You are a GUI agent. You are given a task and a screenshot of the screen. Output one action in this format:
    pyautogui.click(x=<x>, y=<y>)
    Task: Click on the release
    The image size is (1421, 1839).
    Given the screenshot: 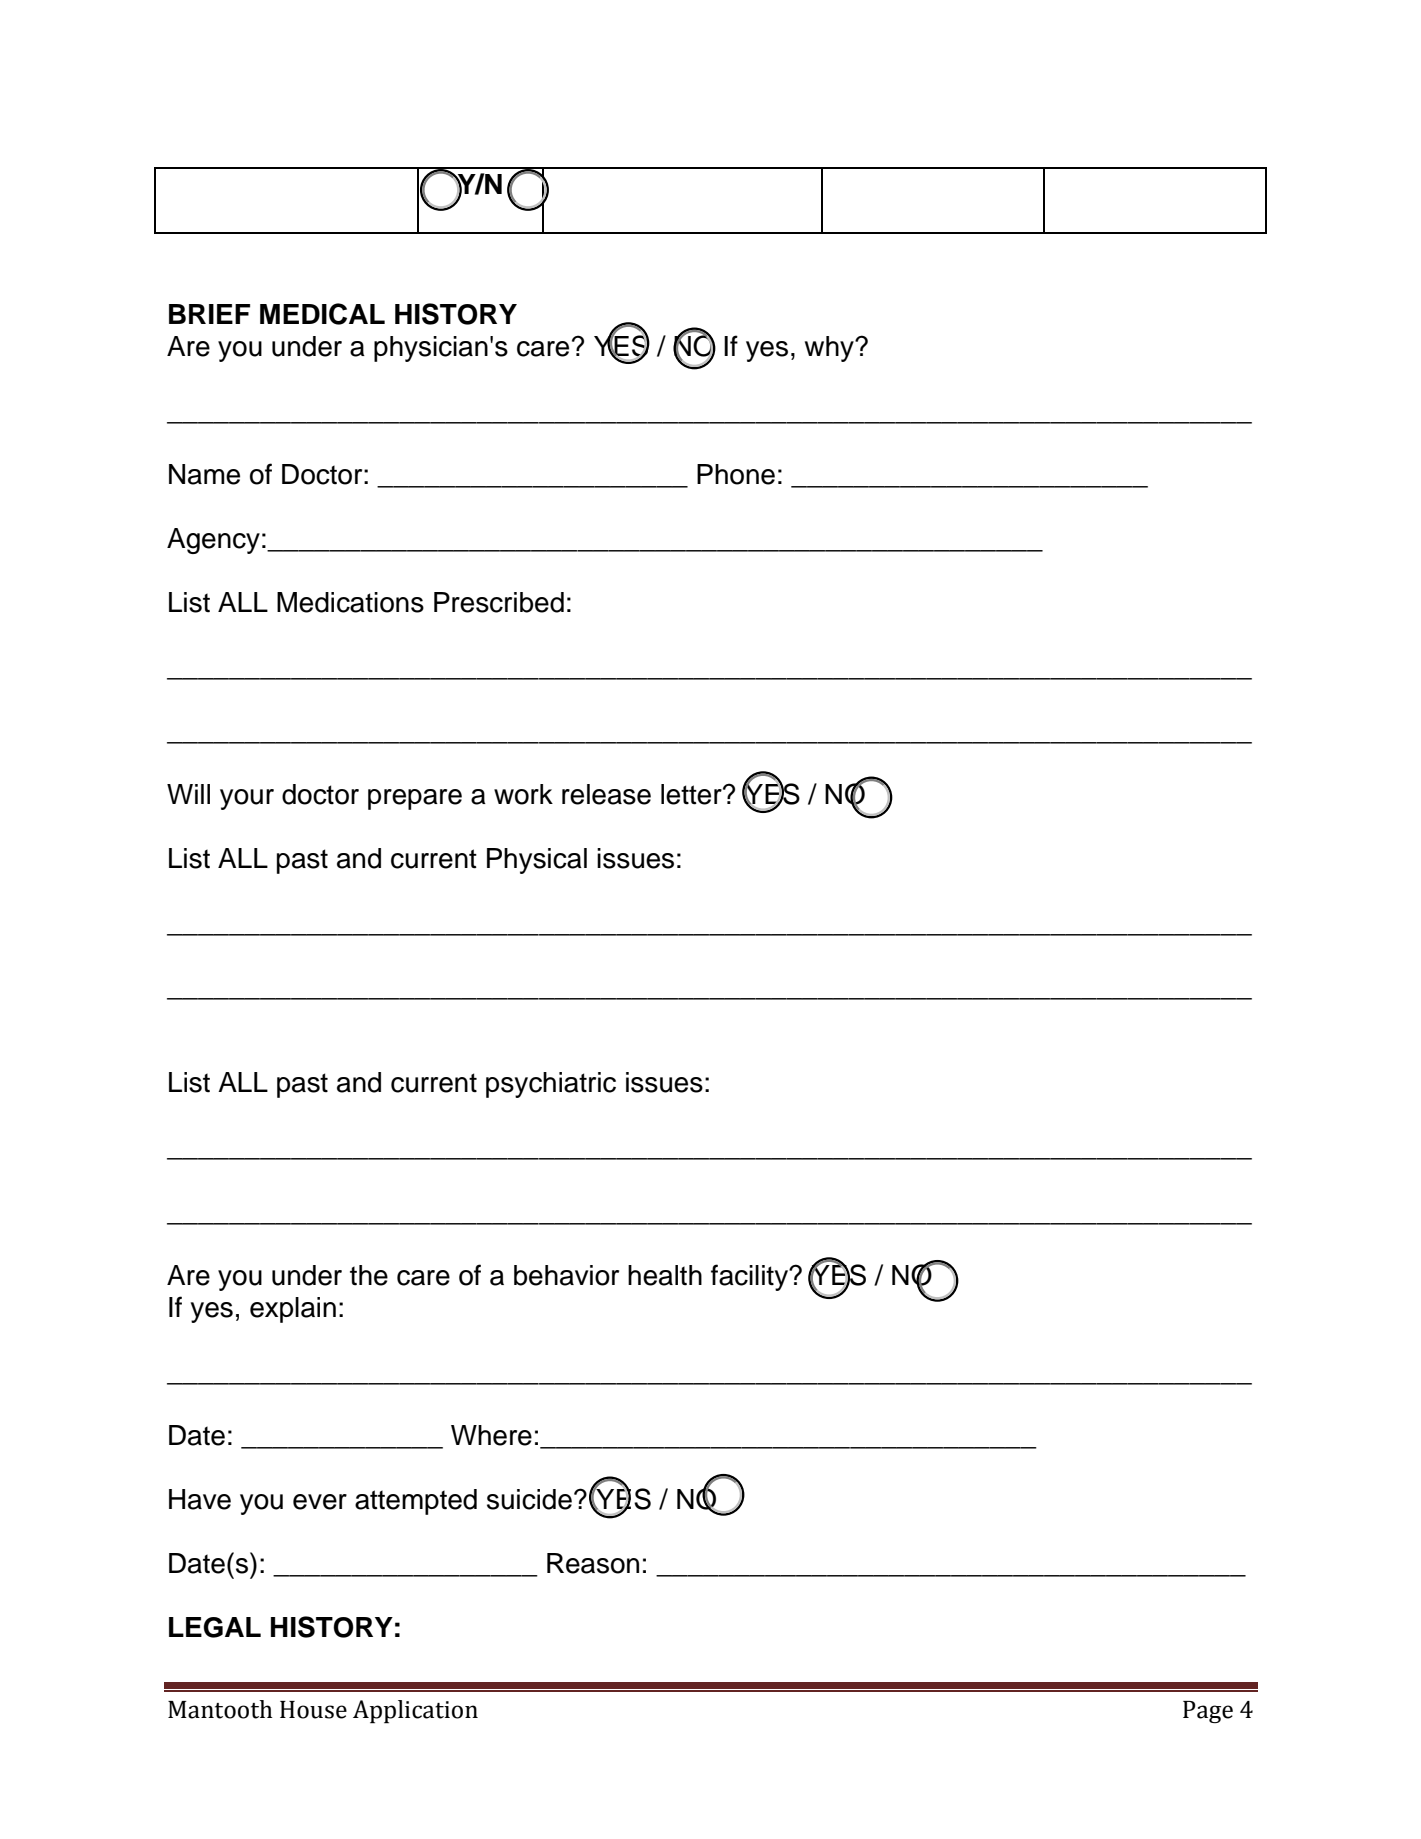 What is the action you would take?
    pyautogui.click(x=606, y=794)
